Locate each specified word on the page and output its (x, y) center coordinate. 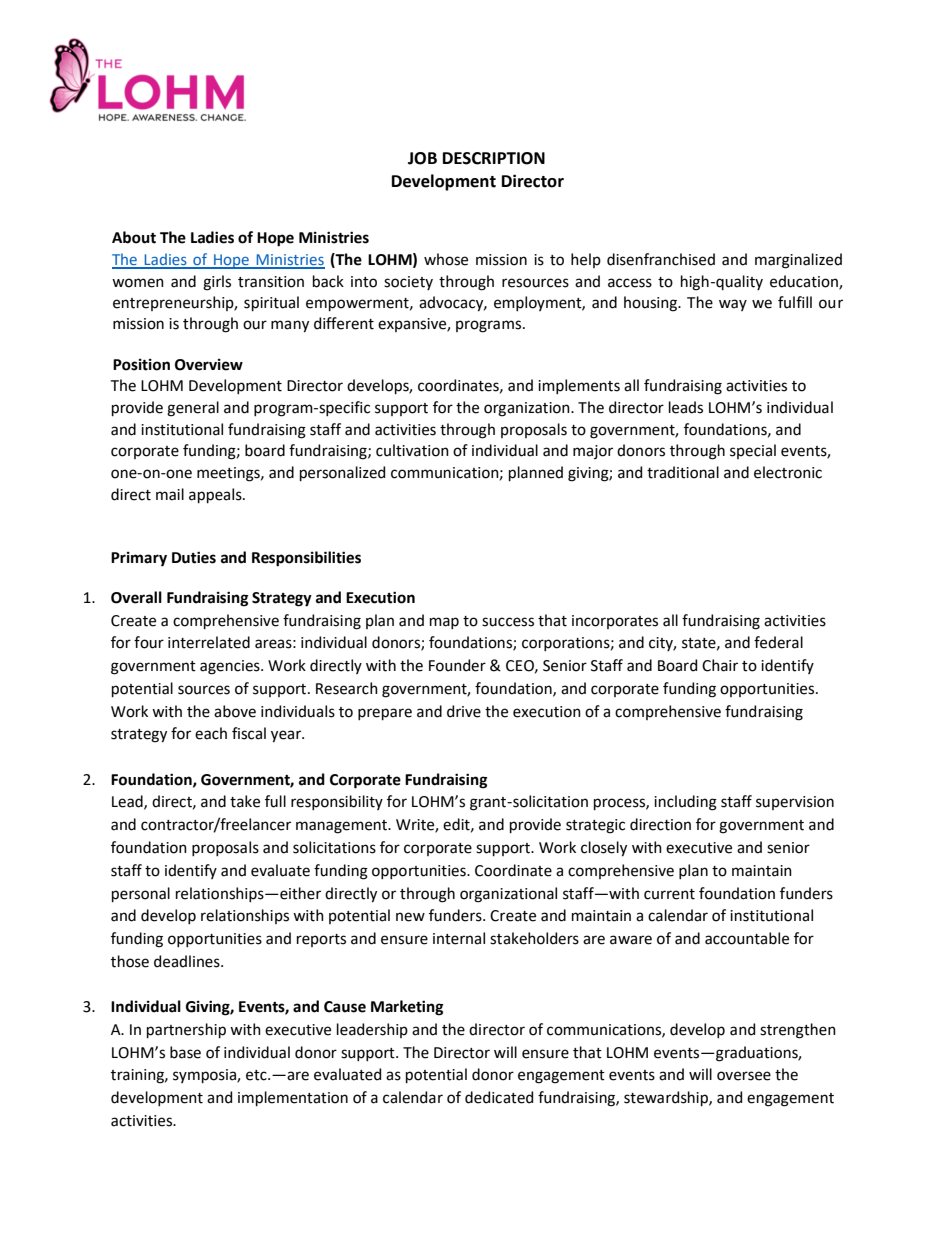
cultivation (412, 450)
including (685, 803)
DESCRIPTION (494, 158)
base (185, 1052)
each (211, 733)
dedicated (499, 1097)
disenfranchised (661, 259)
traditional (683, 472)
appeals (216, 495)
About (134, 237)
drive (464, 711)
